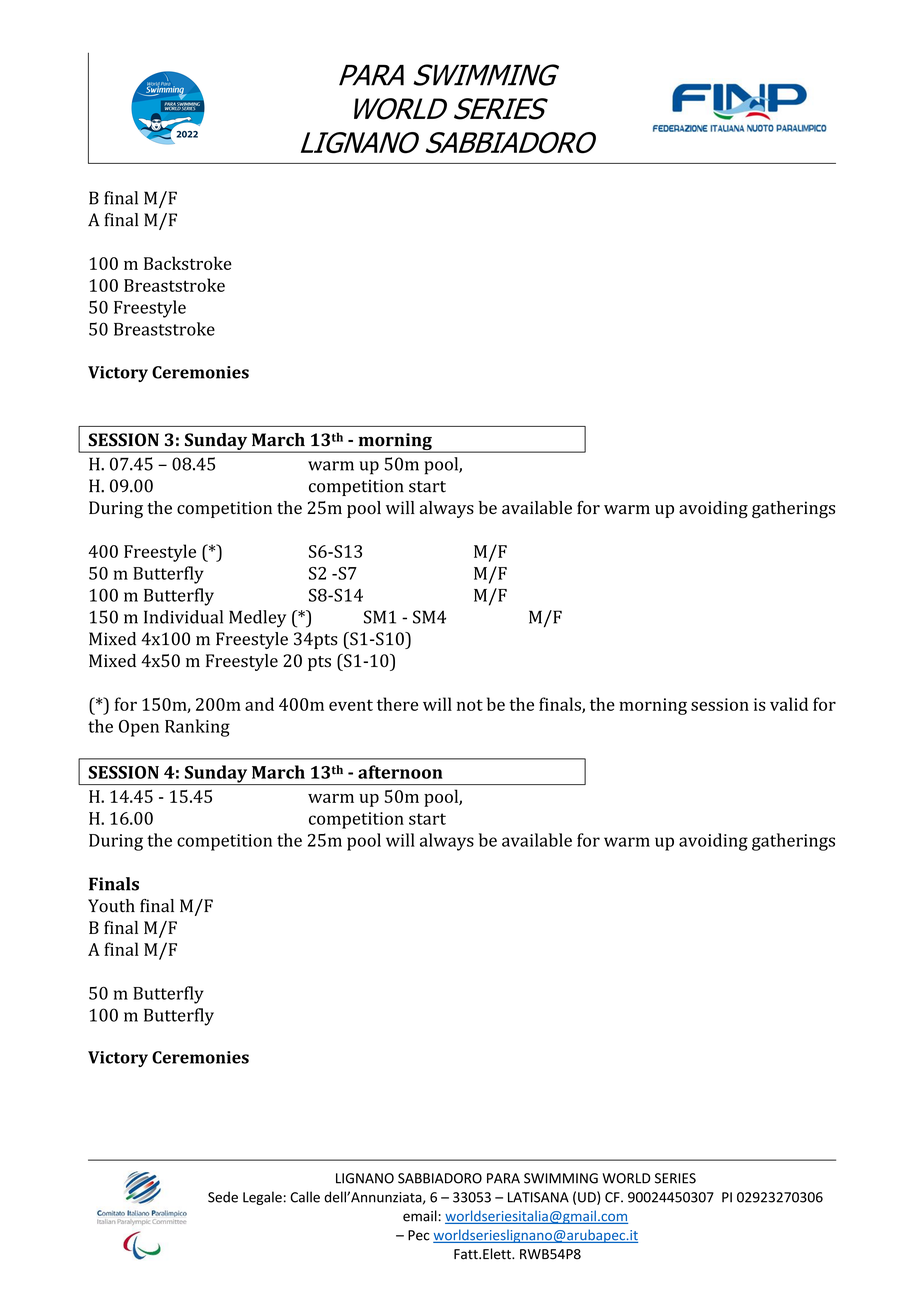 The image size is (924, 1308). What do you see at coordinates (223, 1197) in the image?
I see `Sede` at bounding box center [223, 1197].
